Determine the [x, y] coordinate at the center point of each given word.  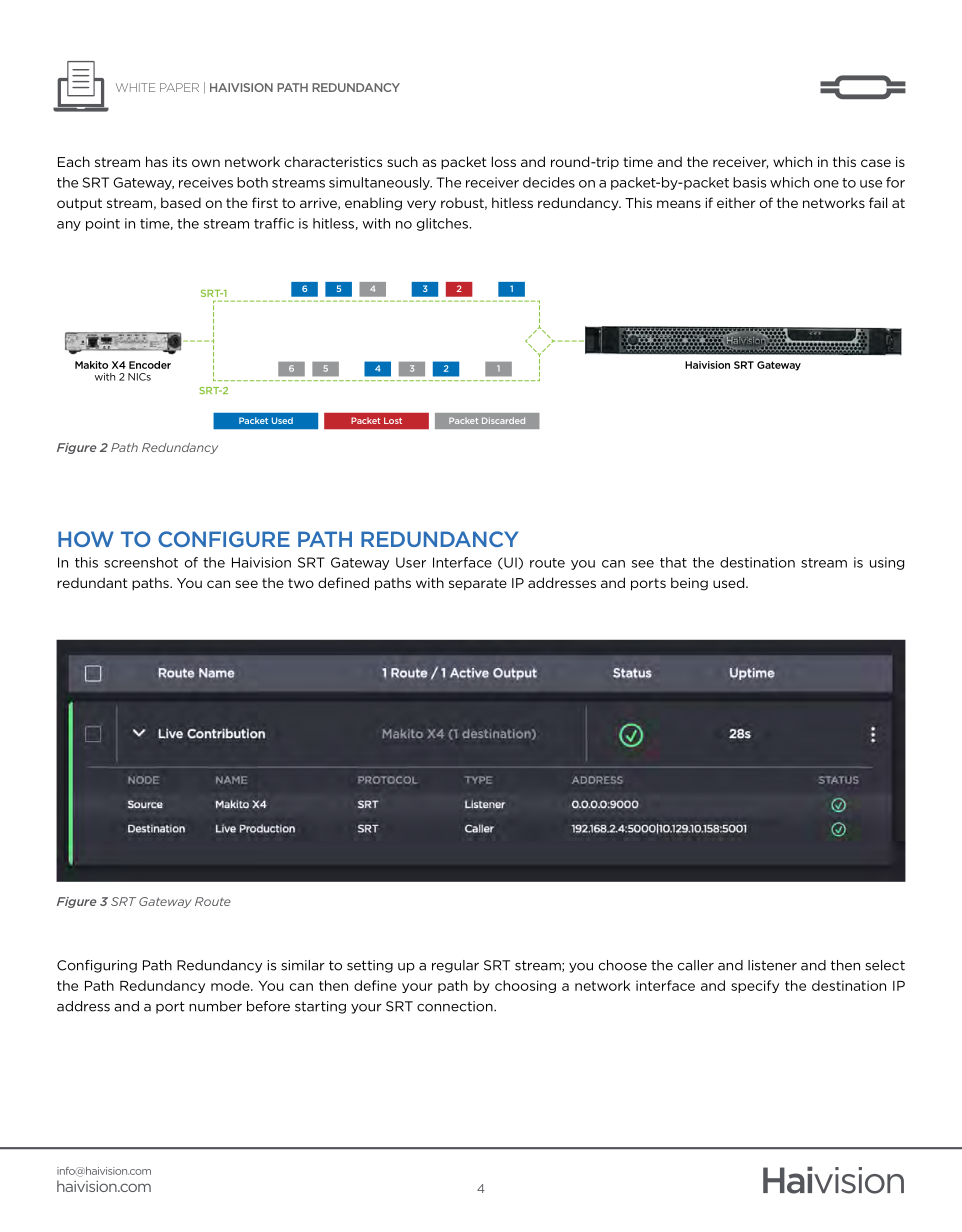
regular [455, 966]
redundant [92, 582]
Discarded [503, 420]
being [689, 584]
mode [231, 985]
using [887, 563]
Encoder [150, 365]
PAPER [179, 87]
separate [478, 584]
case [876, 163]
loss [504, 161]
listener [772, 965]
